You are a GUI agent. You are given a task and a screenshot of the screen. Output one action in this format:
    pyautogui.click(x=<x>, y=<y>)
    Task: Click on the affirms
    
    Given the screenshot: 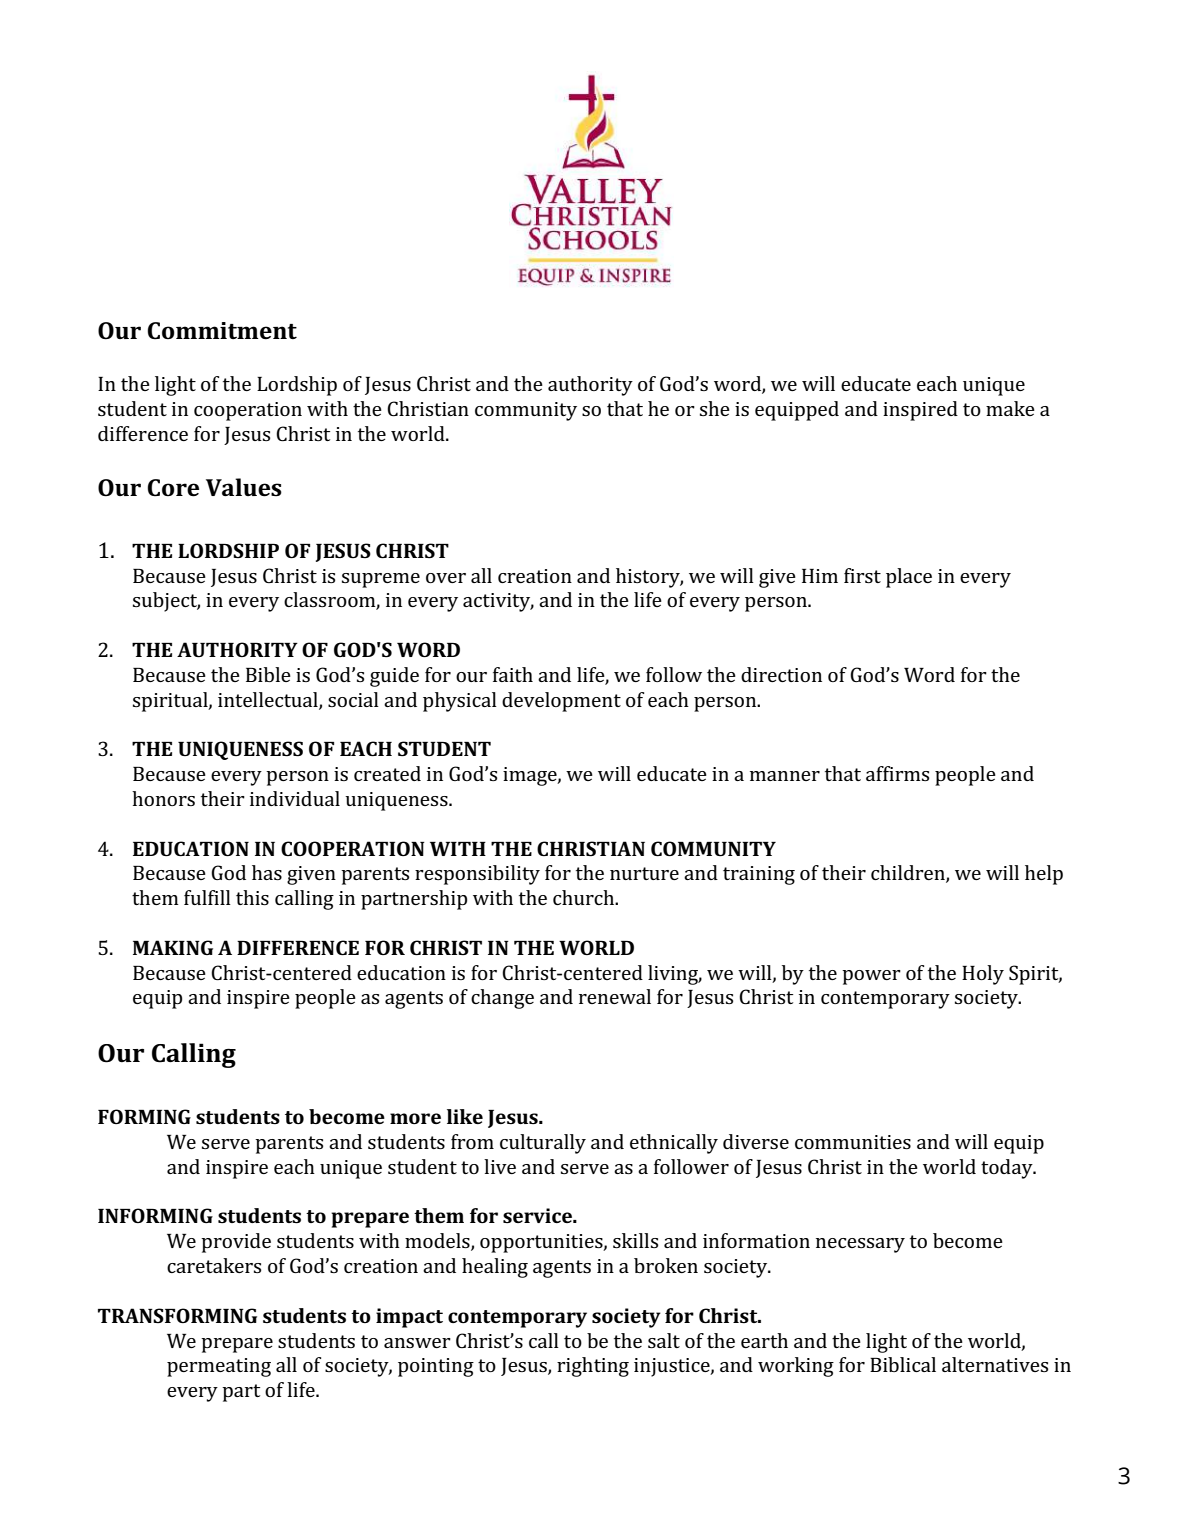 What is the action you would take?
    pyautogui.click(x=897, y=773)
